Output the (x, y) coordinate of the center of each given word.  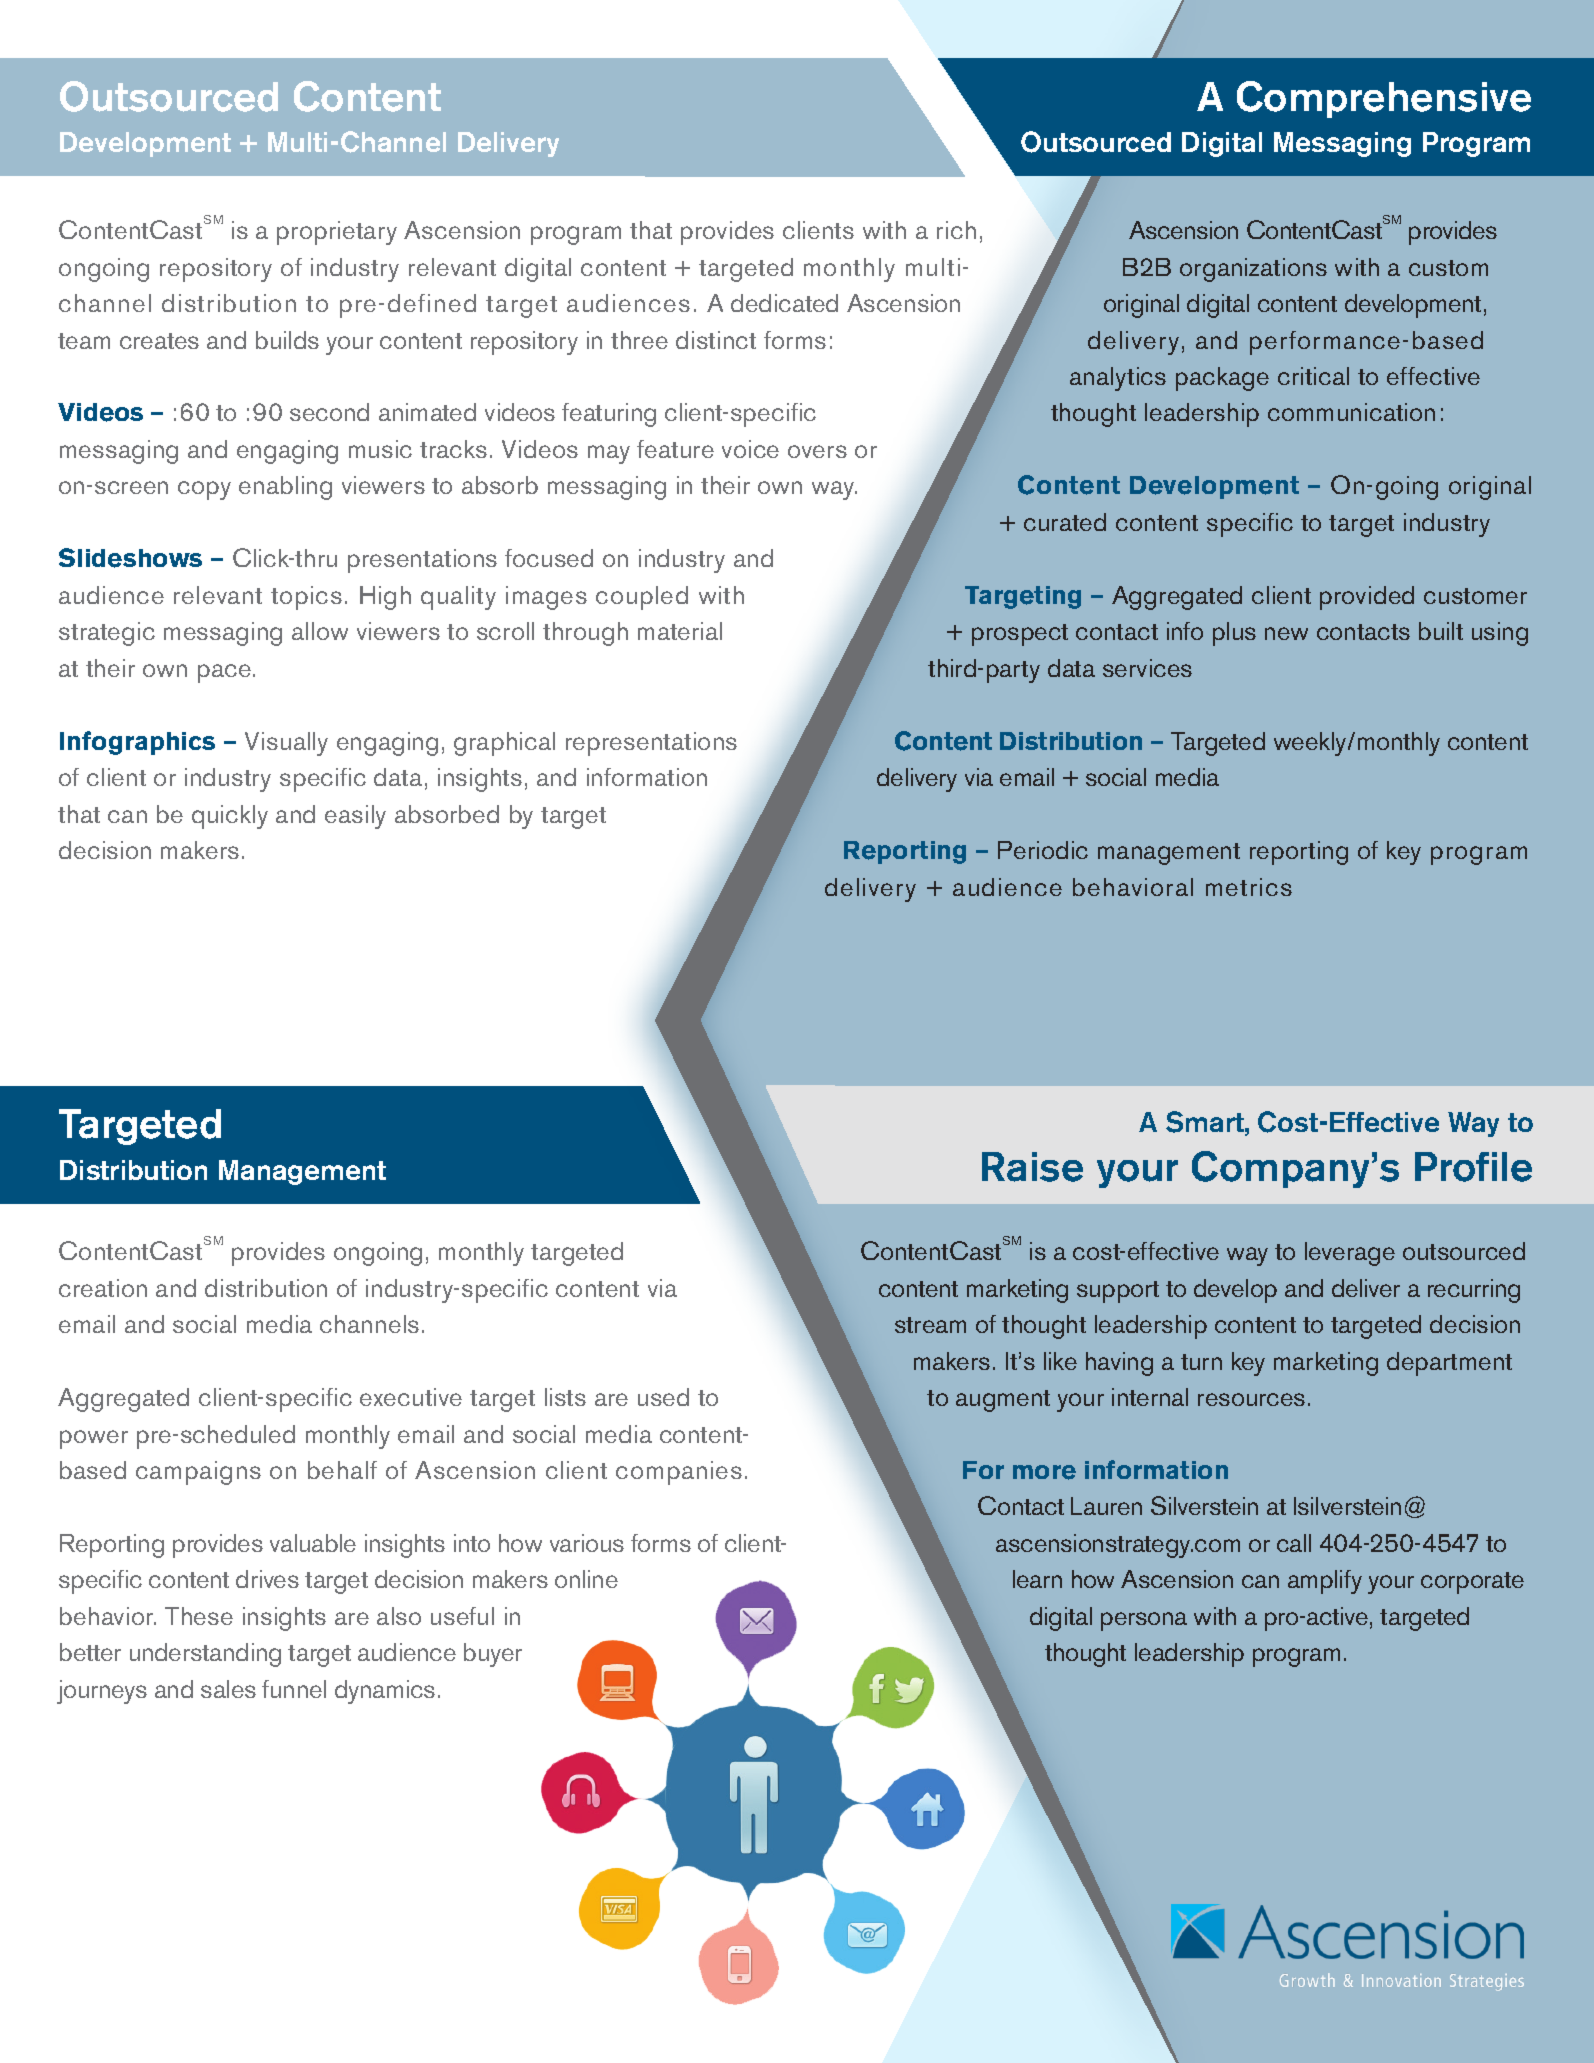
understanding (205, 1655)
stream (930, 1325)
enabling (285, 488)
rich (956, 230)
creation (103, 1288)
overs (817, 451)
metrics (1249, 887)
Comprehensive (1384, 99)
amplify (1325, 1582)
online (586, 1579)
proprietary (337, 233)
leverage (1350, 1254)
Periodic (1043, 850)
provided (1367, 598)
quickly (230, 817)
